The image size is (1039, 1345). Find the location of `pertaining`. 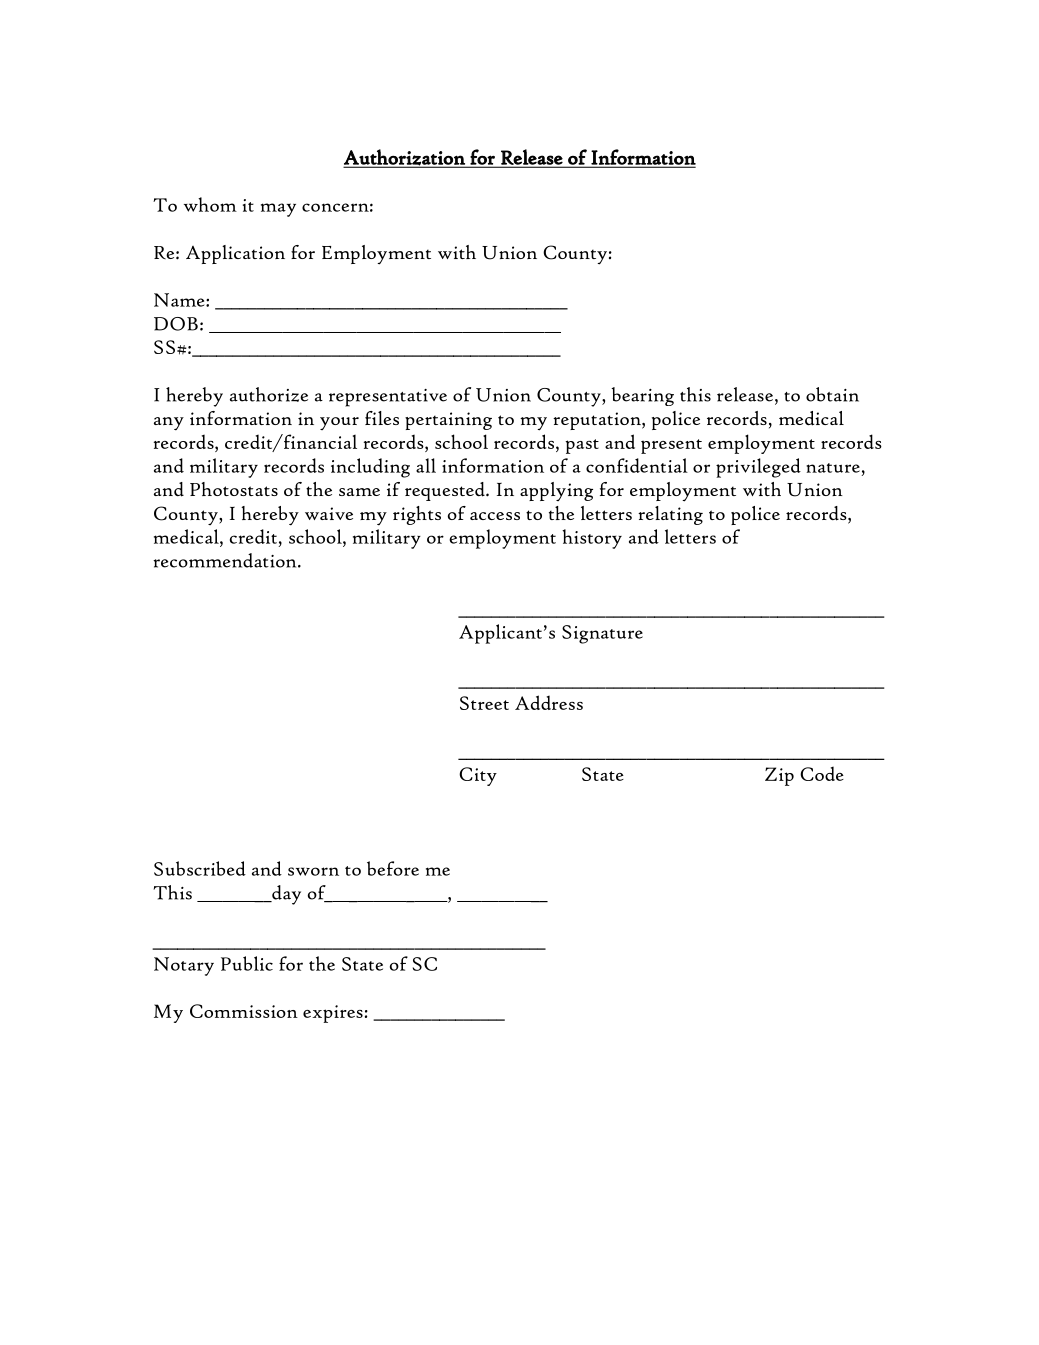

pertaining is located at coordinates (448, 421).
